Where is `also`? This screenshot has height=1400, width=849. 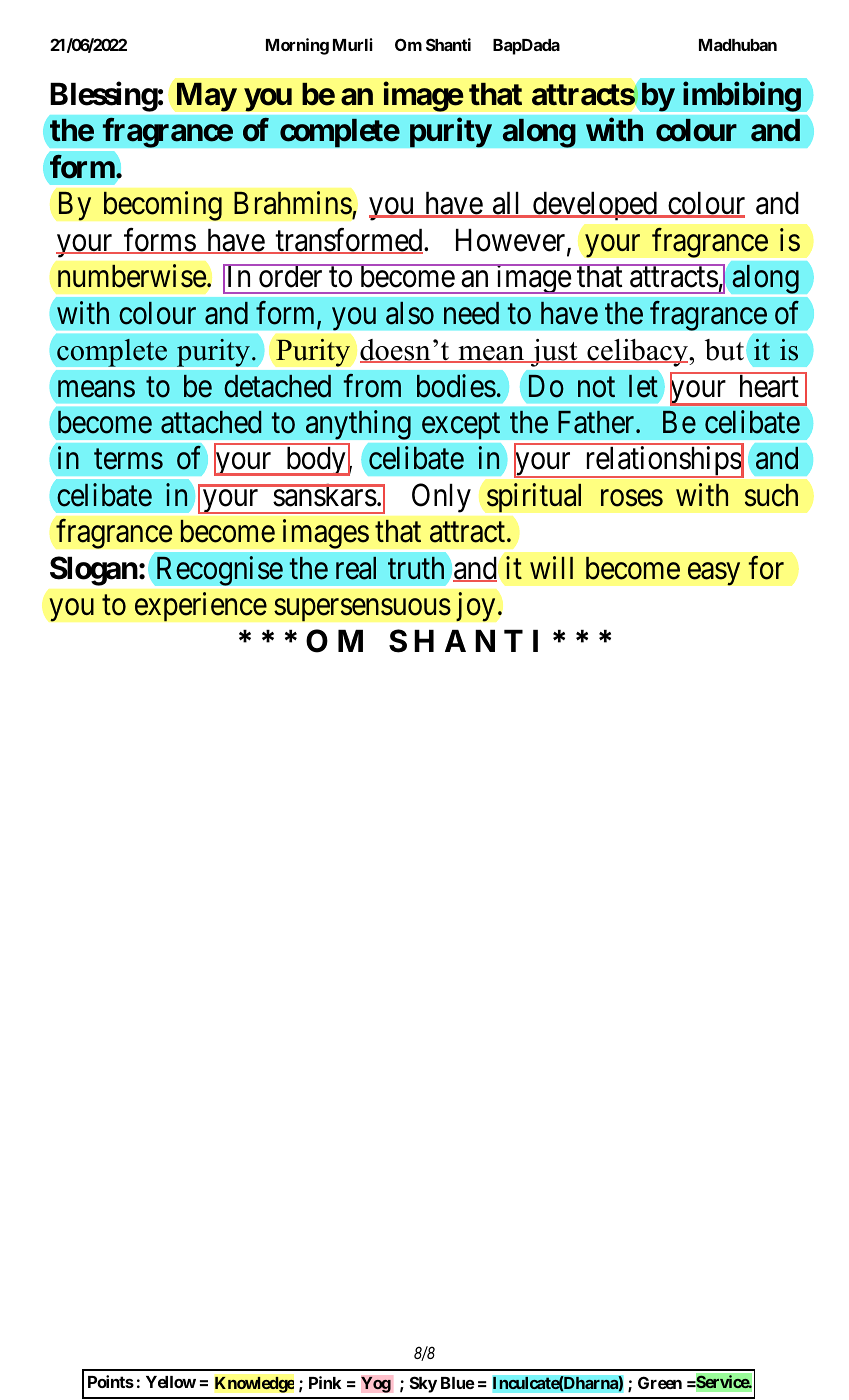 also is located at coordinates (410, 313).
